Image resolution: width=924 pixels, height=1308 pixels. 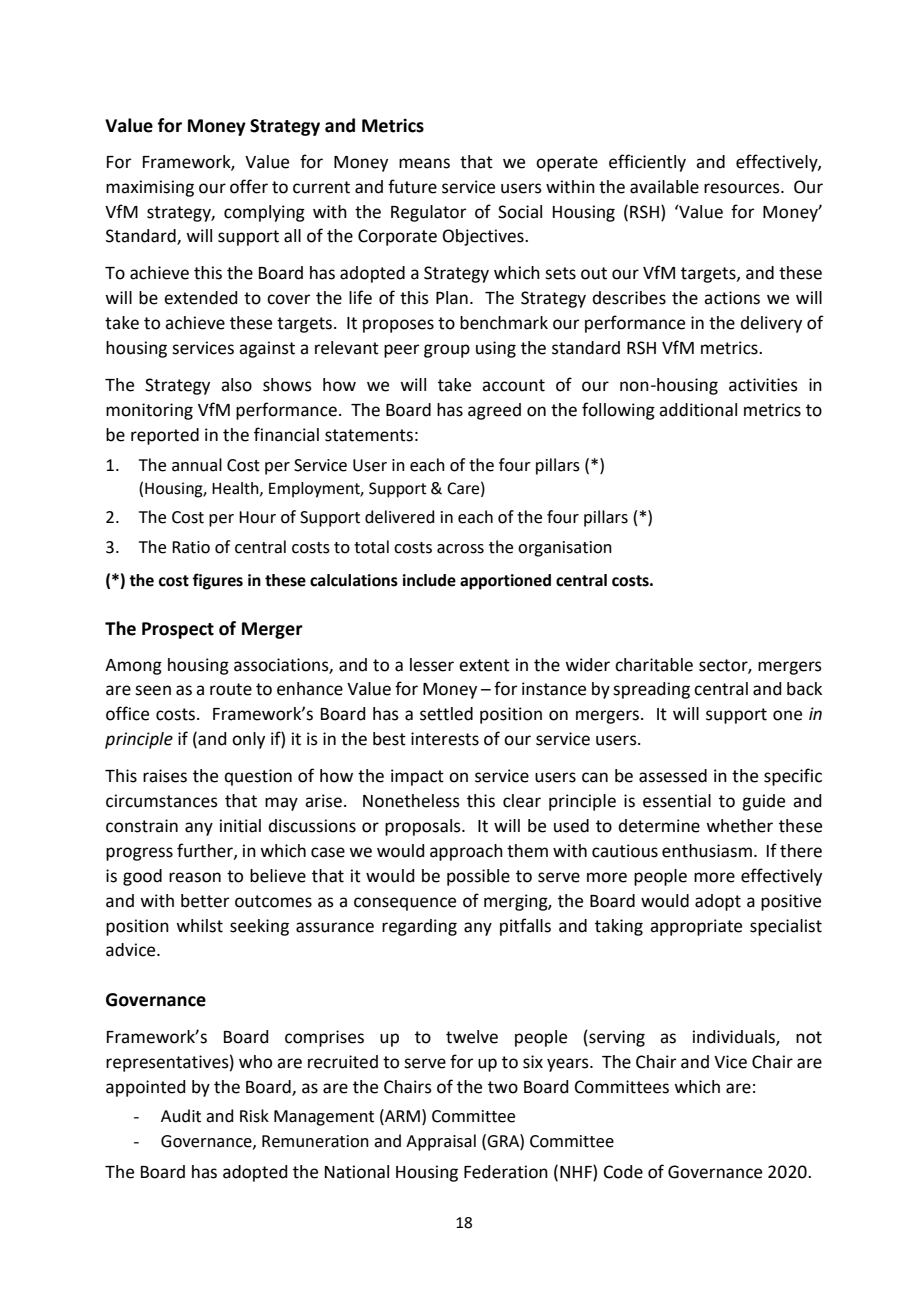 I want to click on Appraisal, so click(x=441, y=1142).
